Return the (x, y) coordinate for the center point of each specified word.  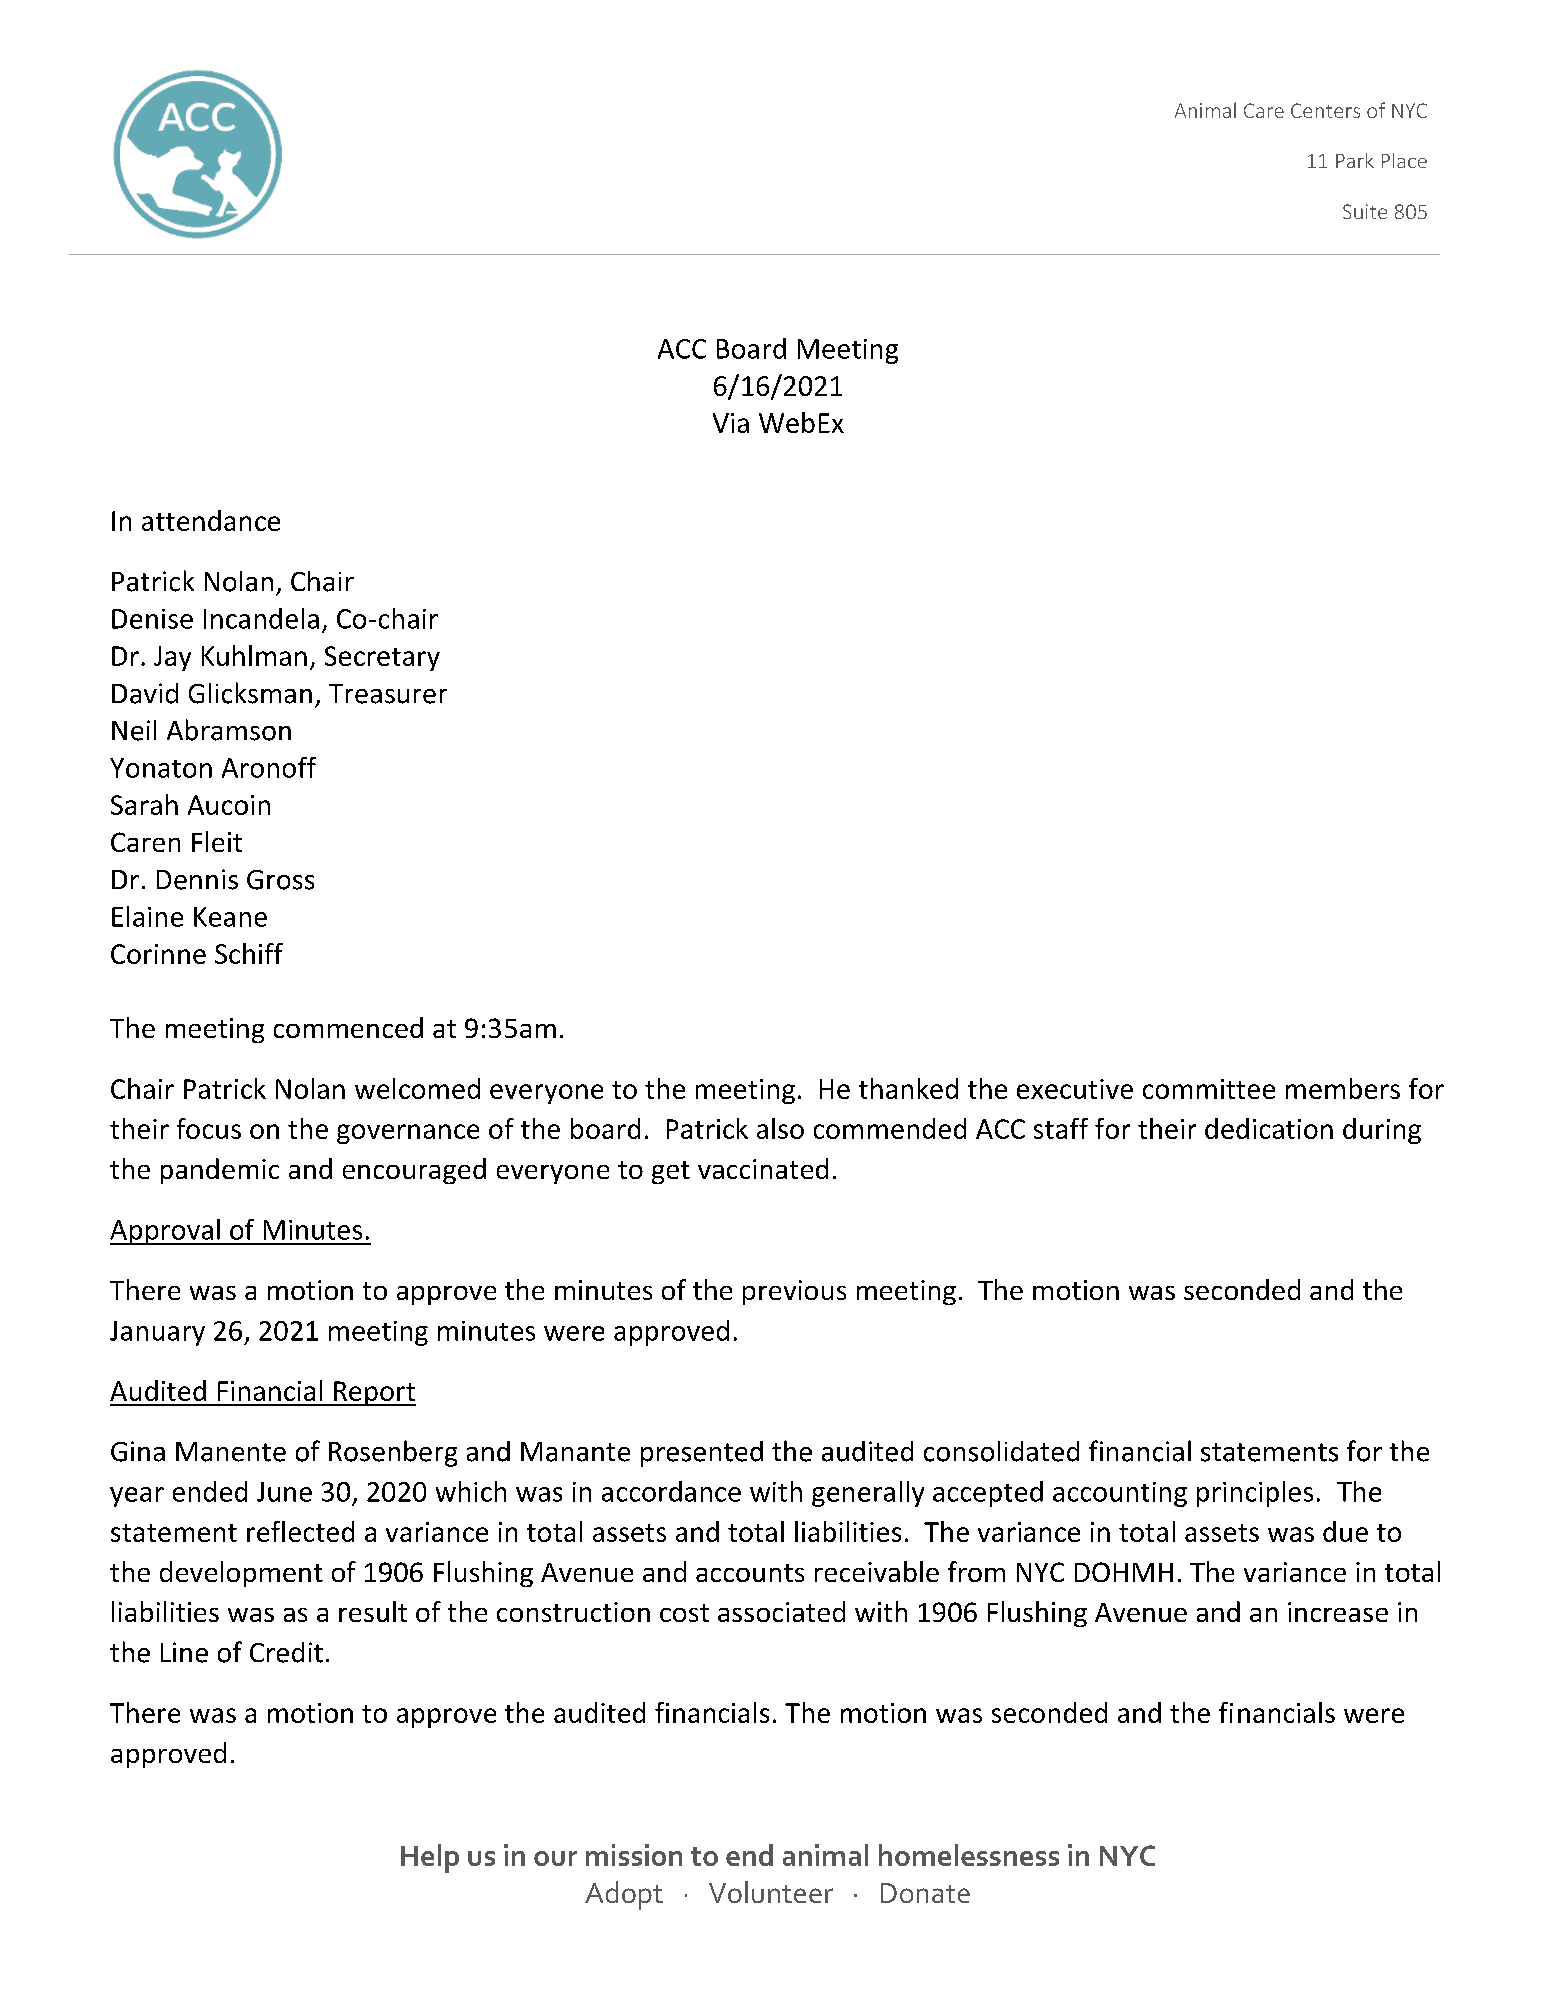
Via (731, 423)
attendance (211, 520)
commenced (348, 1027)
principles (1255, 1494)
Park (1355, 160)
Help (430, 1858)
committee (1209, 1089)
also (780, 1128)
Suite (1365, 211)
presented (702, 1454)
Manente (231, 1452)
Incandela (261, 618)
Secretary (382, 658)
